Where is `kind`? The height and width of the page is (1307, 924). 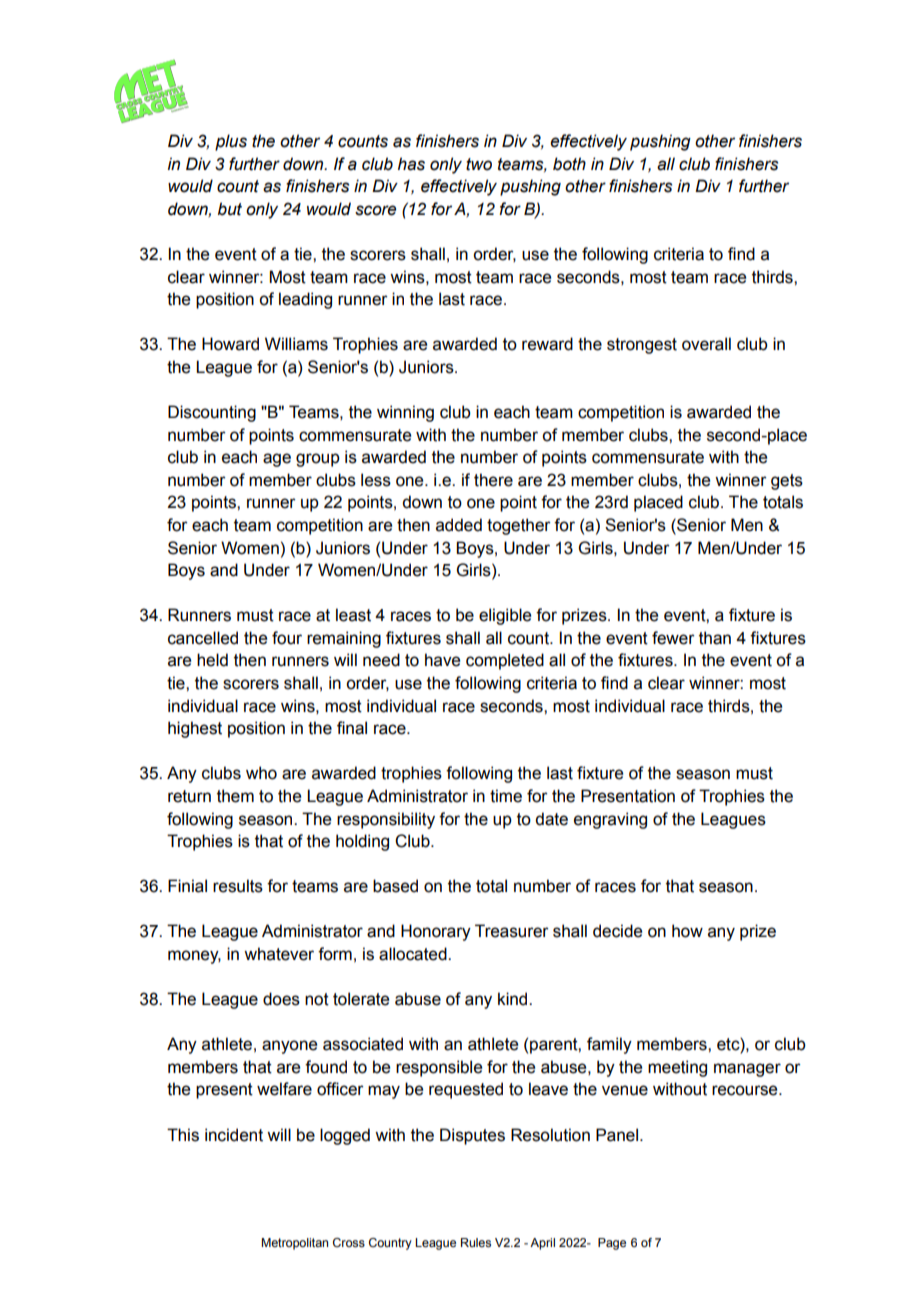
kind is located at coordinates (514, 999).
